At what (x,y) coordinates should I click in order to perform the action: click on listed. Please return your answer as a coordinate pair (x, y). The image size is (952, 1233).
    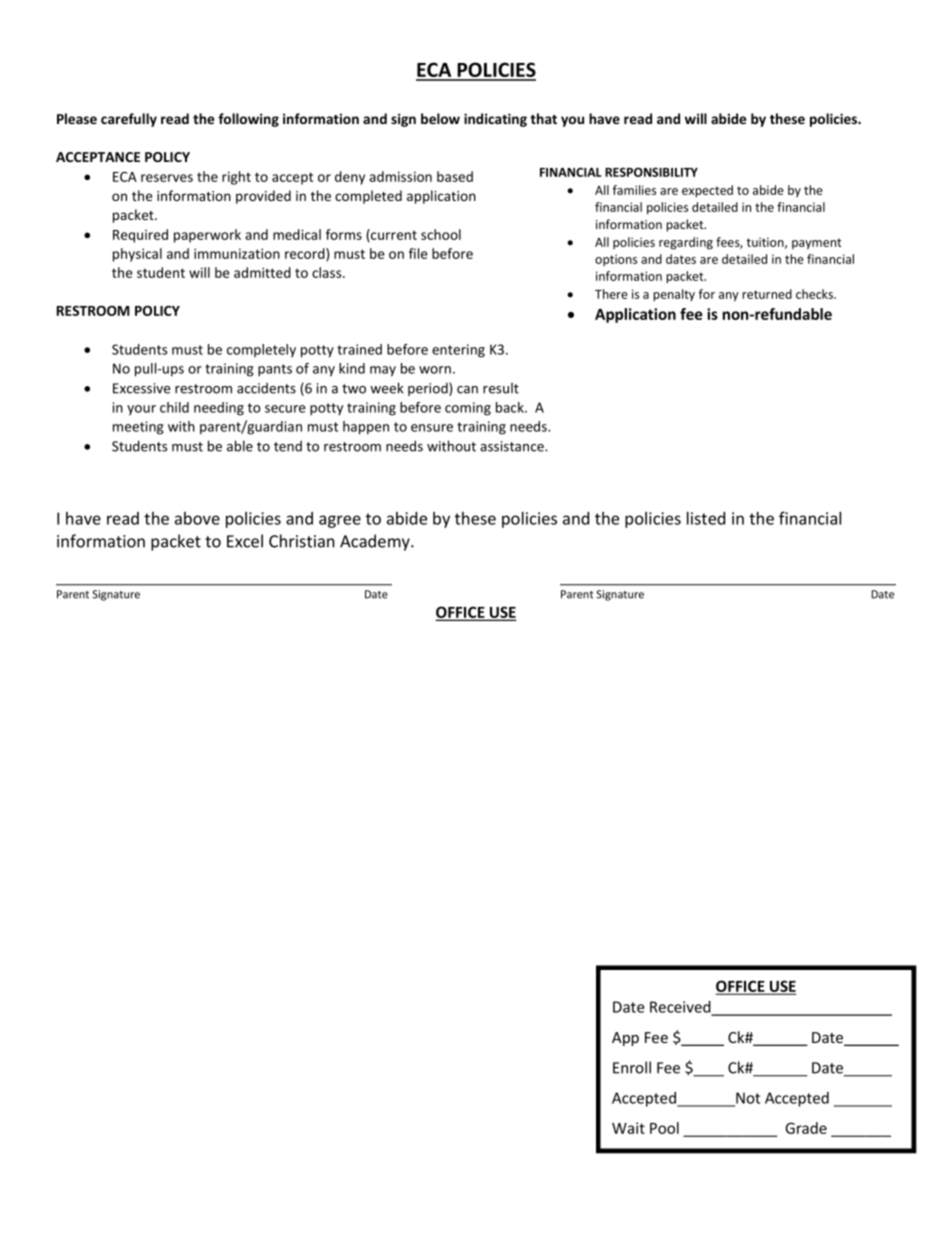
    Looking at the image, I should click on (706, 518).
